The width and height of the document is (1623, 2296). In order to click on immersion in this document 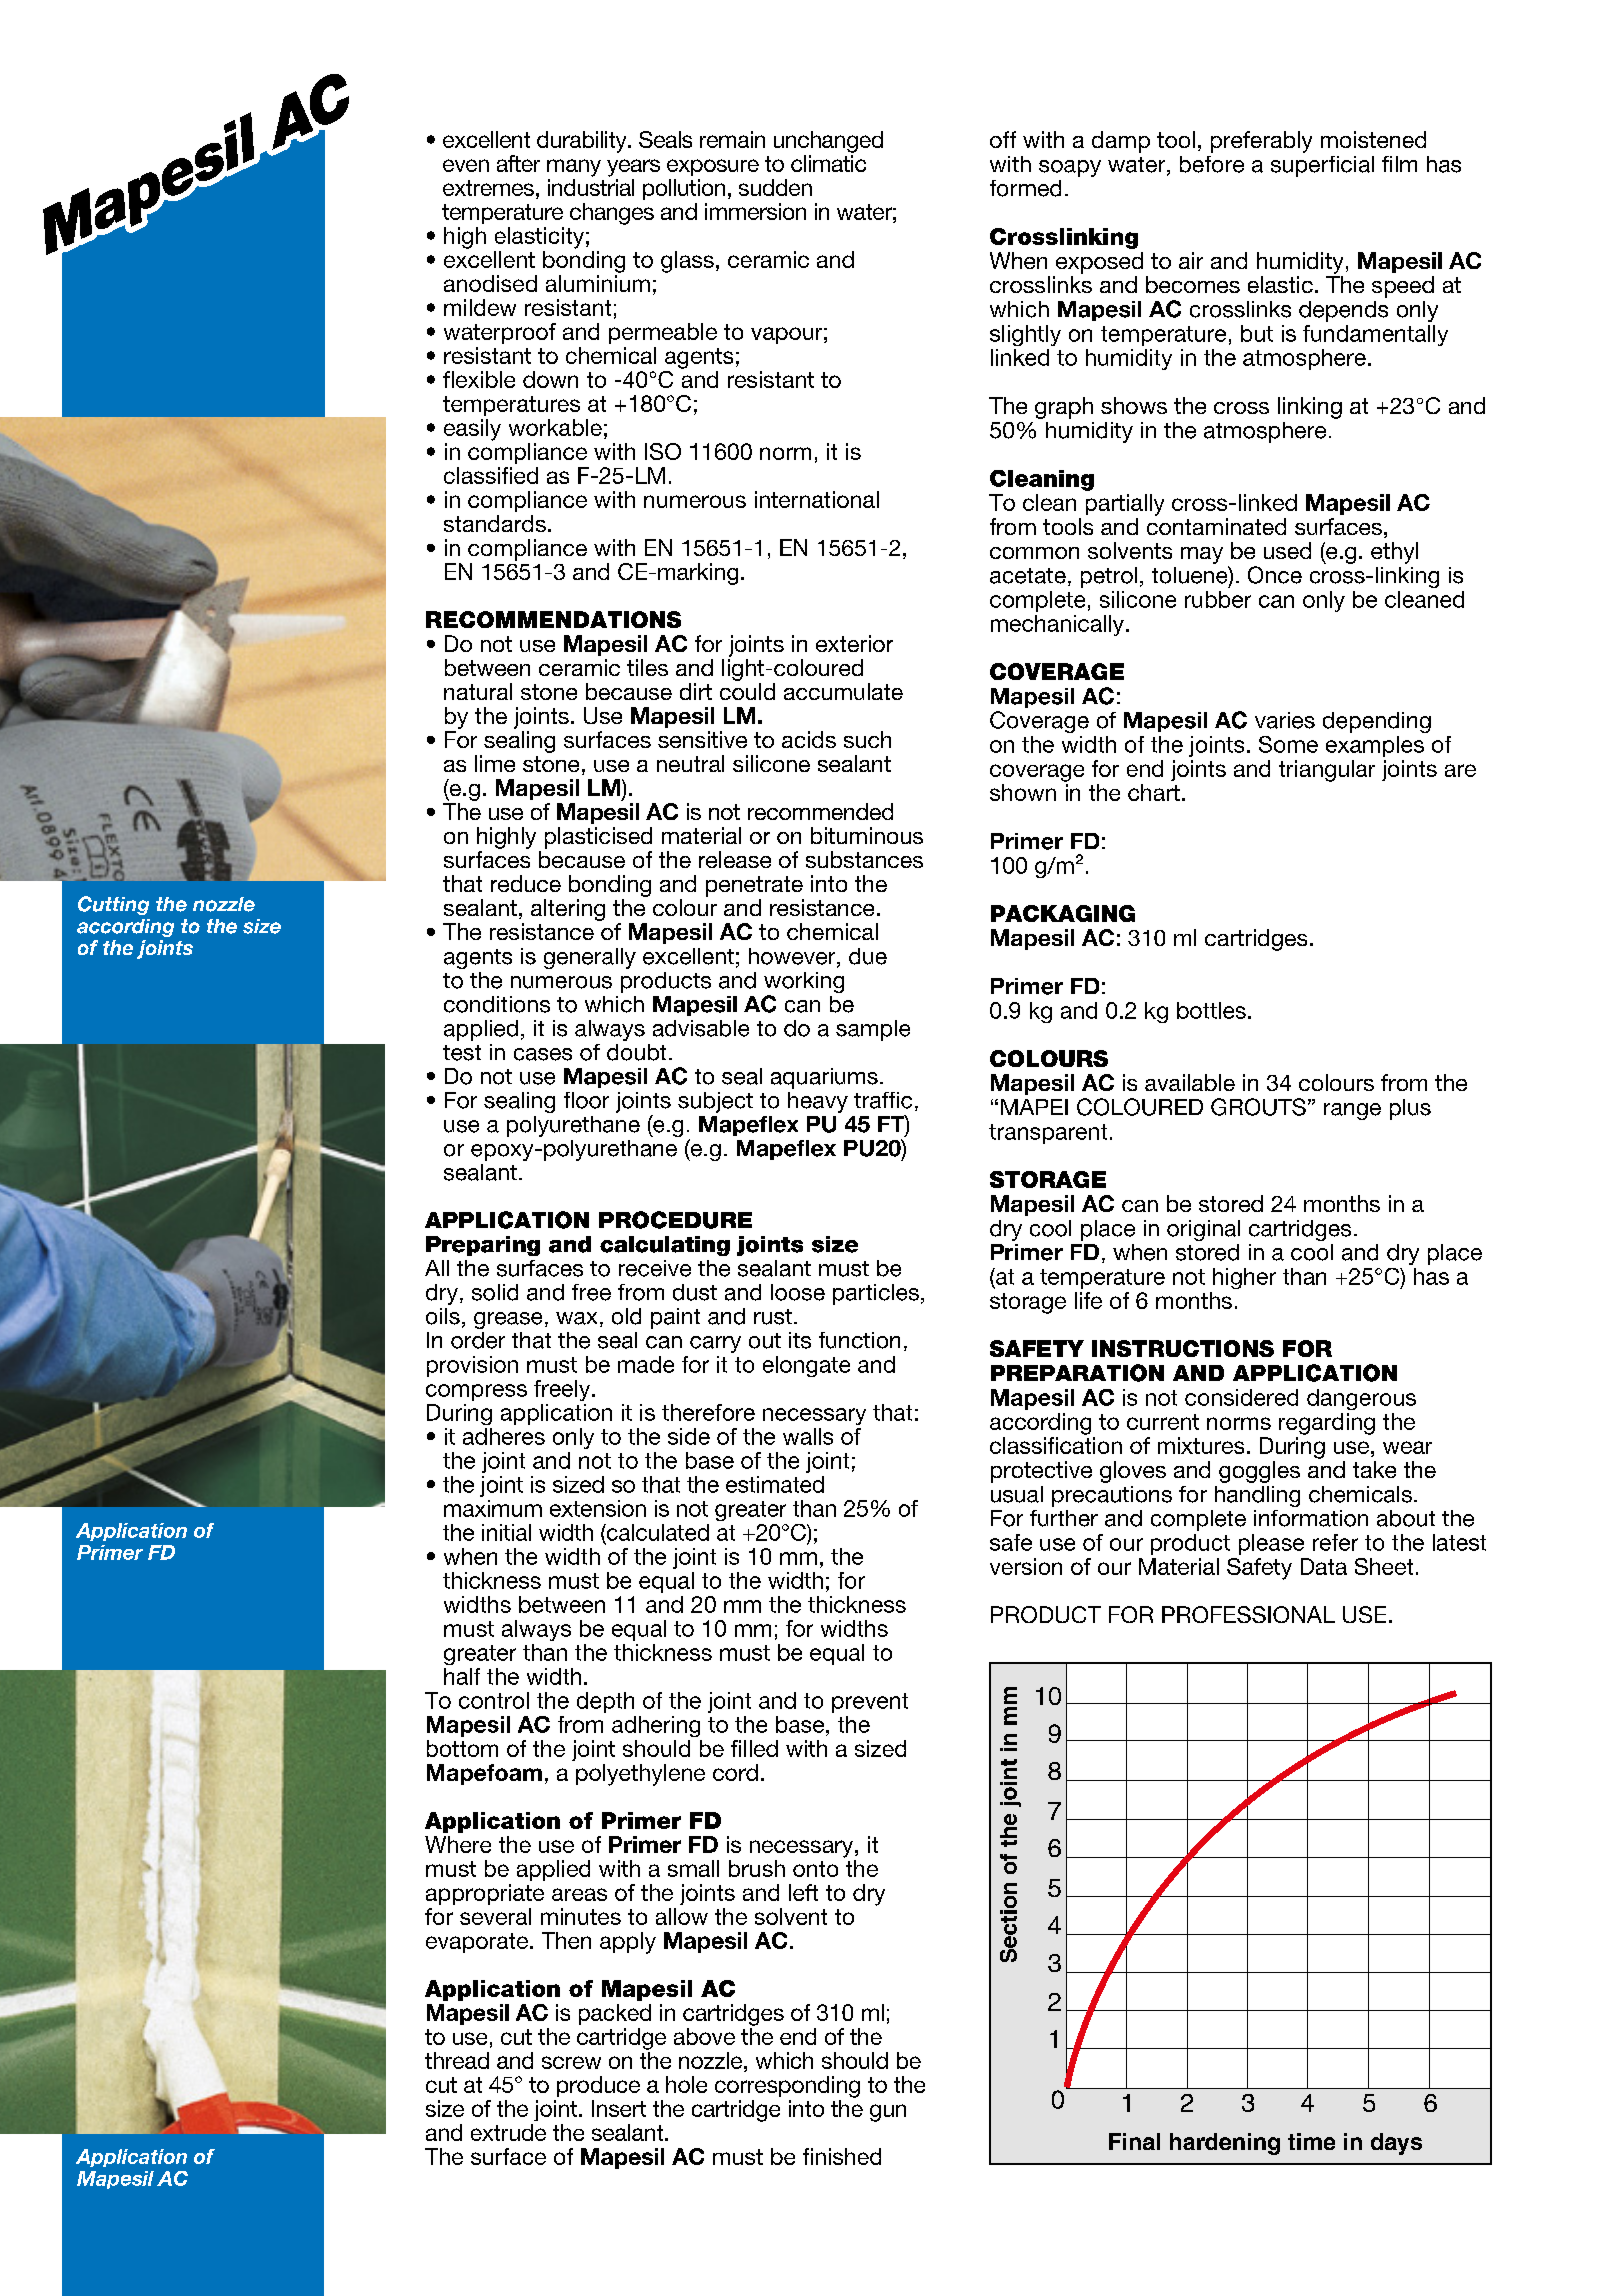, I will do `click(755, 211)`.
